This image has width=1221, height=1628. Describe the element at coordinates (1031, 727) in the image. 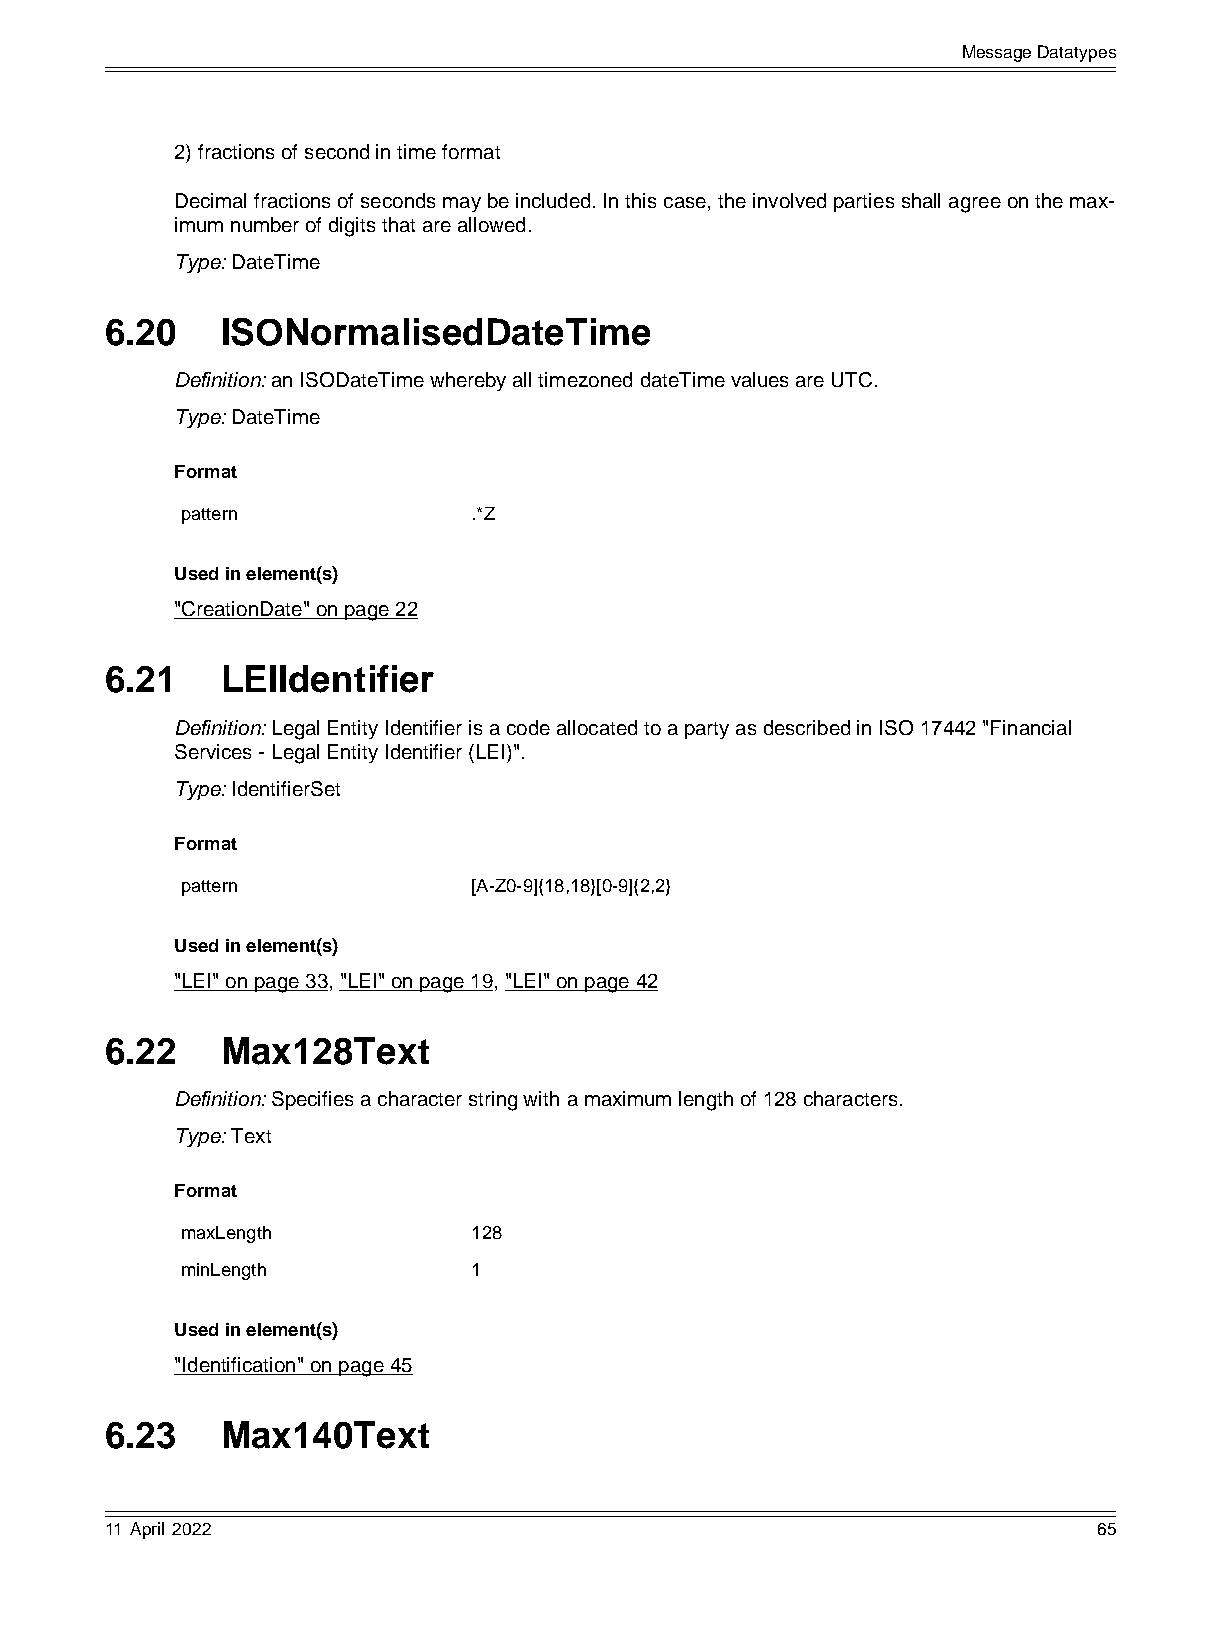

I see `Financial` at that location.
